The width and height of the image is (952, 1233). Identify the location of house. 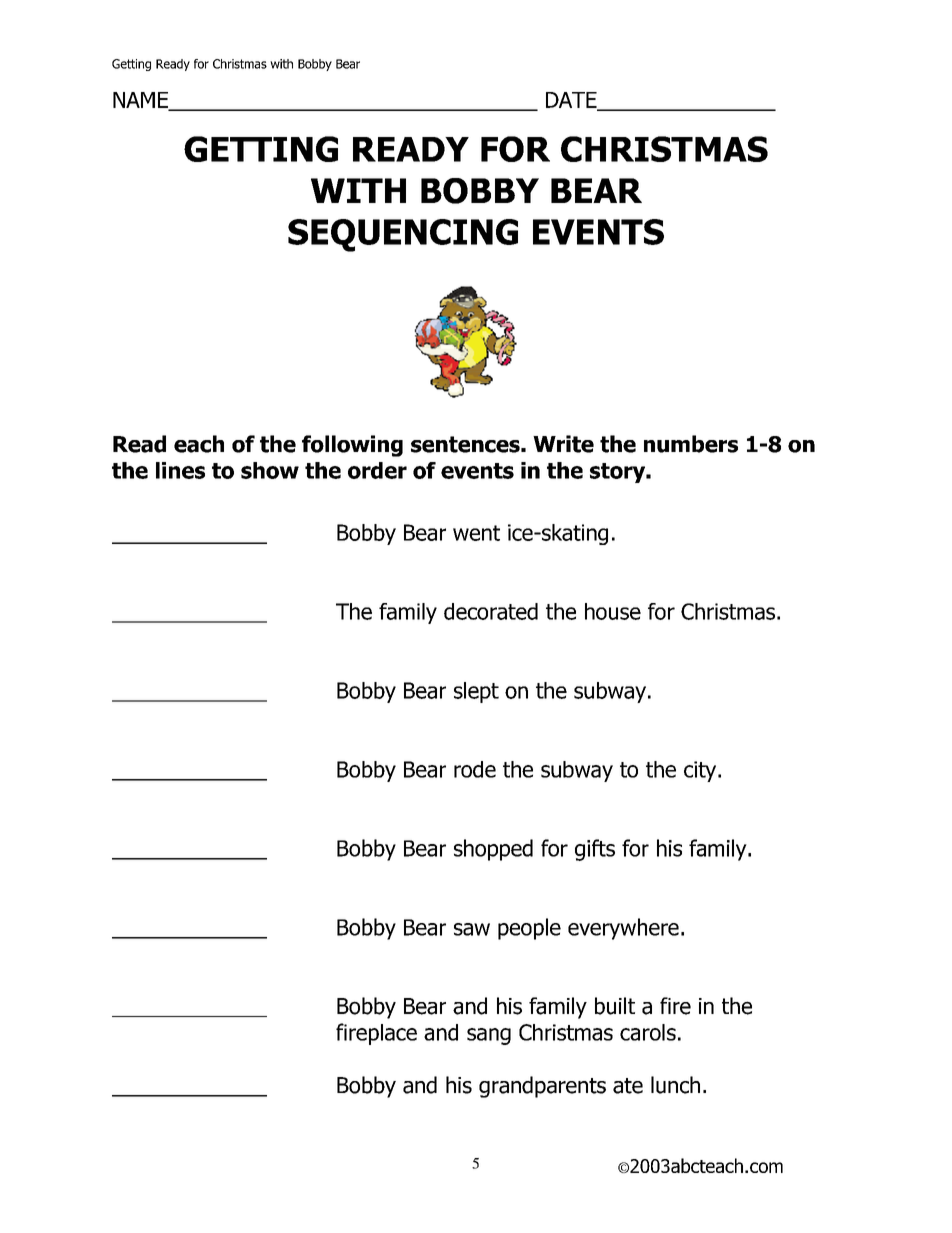
(613, 611).
